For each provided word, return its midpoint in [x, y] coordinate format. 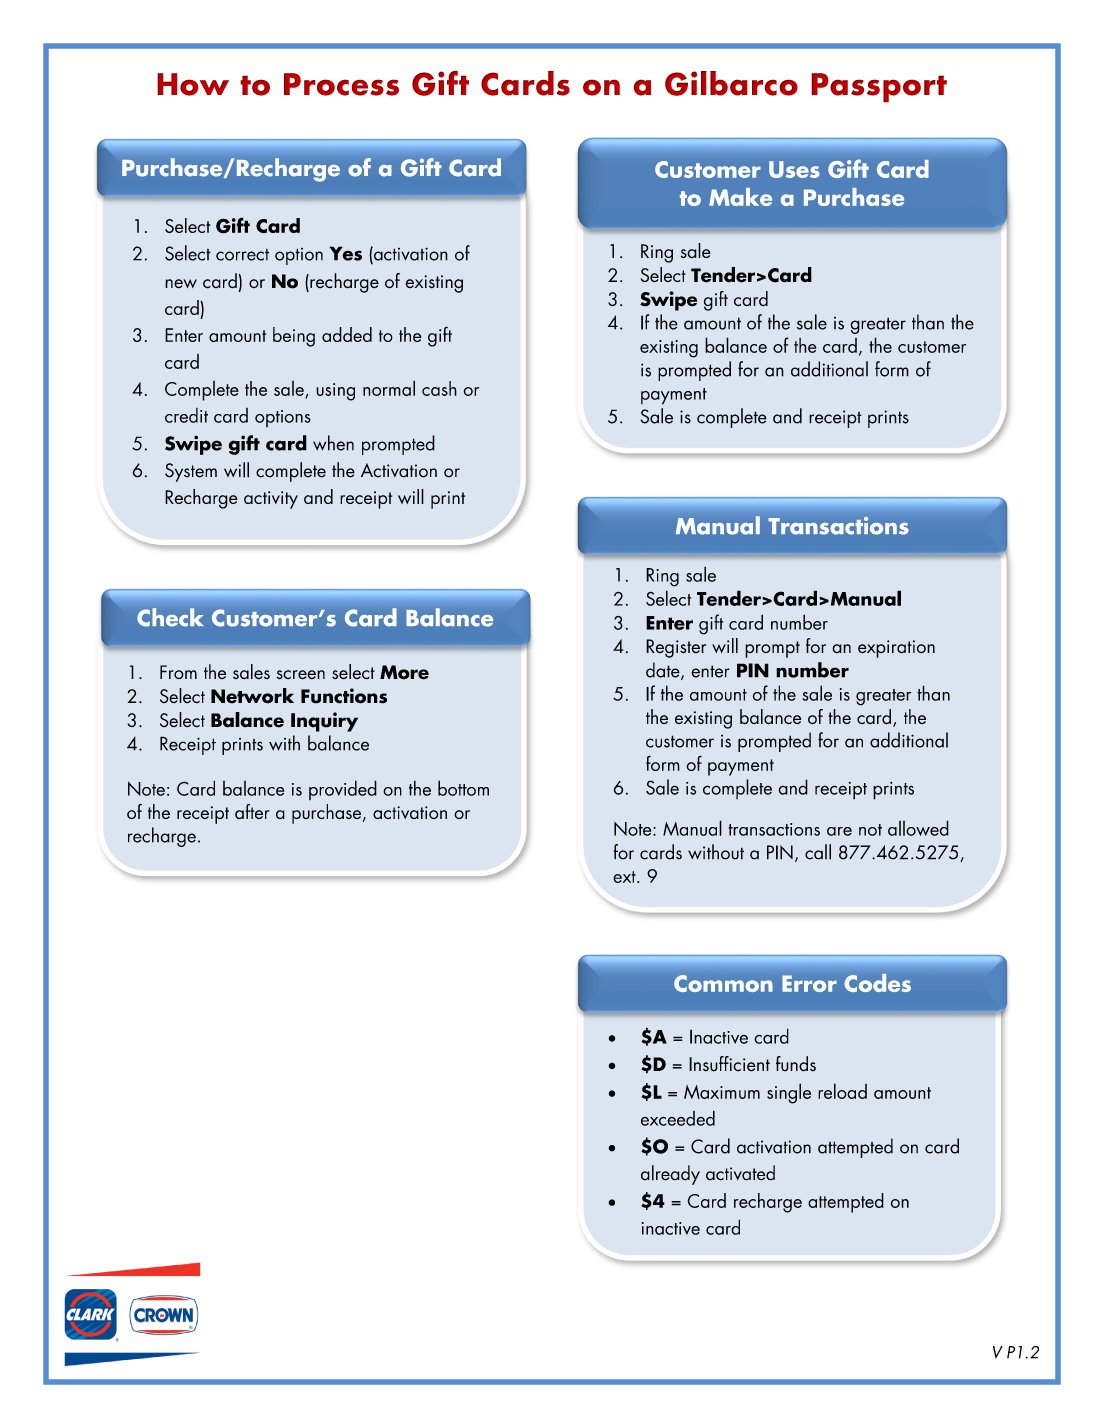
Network [252, 696]
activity [271, 500]
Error [809, 983]
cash [439, 388]
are [839, 831]
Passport [879, 88]
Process [341, 84]
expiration [896, 649]
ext [625, 877]
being [294, 337]
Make [740, 197]
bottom [463, 788]
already [670, 1175]
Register [676, 648]
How [193, 84]
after [252, 811]
